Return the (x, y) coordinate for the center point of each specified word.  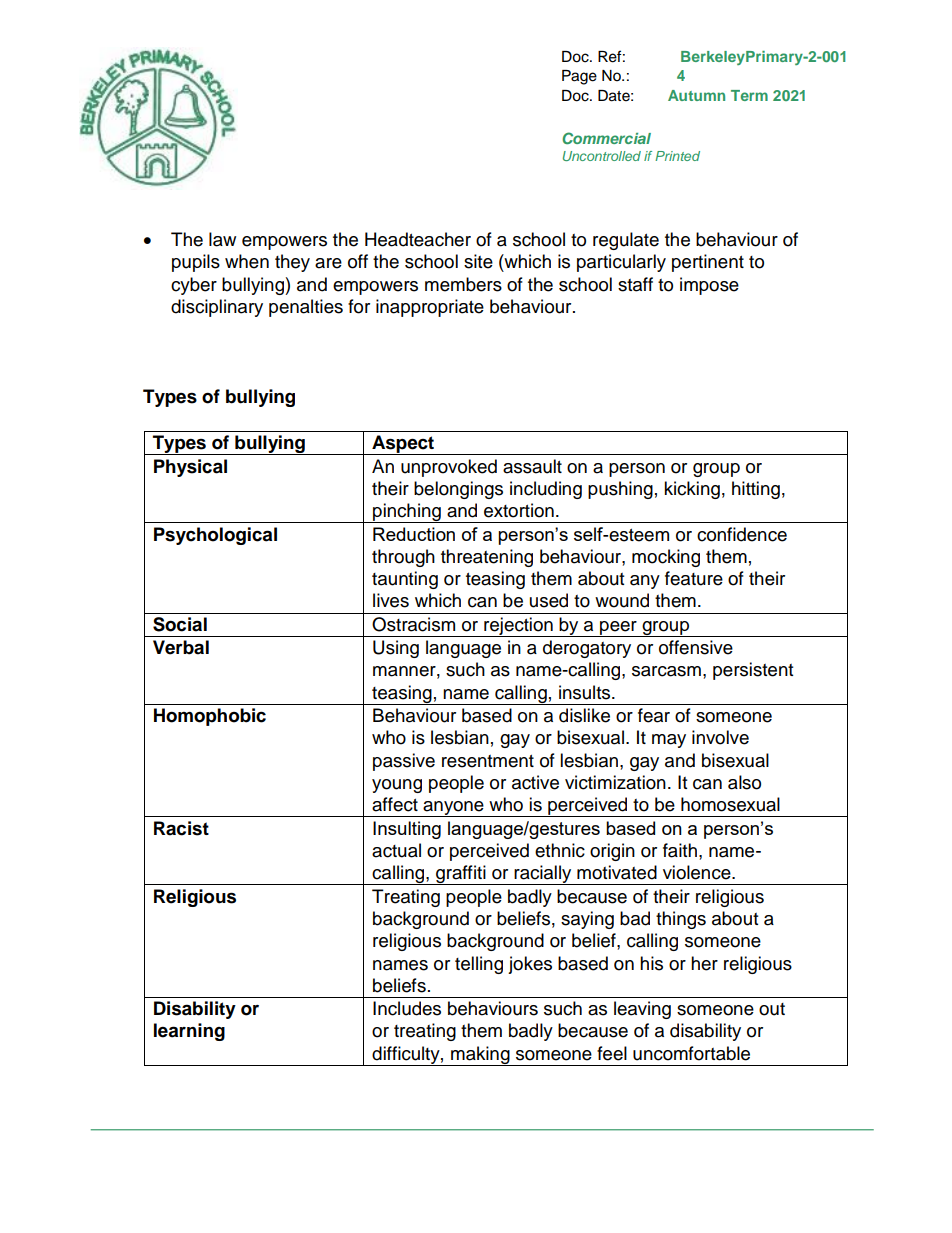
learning (189, 1032)
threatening (487, 558)
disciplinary (217, 308)
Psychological (215, 536)
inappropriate (430, 308)
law (222, 239)
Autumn (696, 95)
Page (579, 77)
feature (694, 578)
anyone (453, 809)
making (480, 1056)
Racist (181, 828)
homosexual (730, 804)
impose (709, 286)
